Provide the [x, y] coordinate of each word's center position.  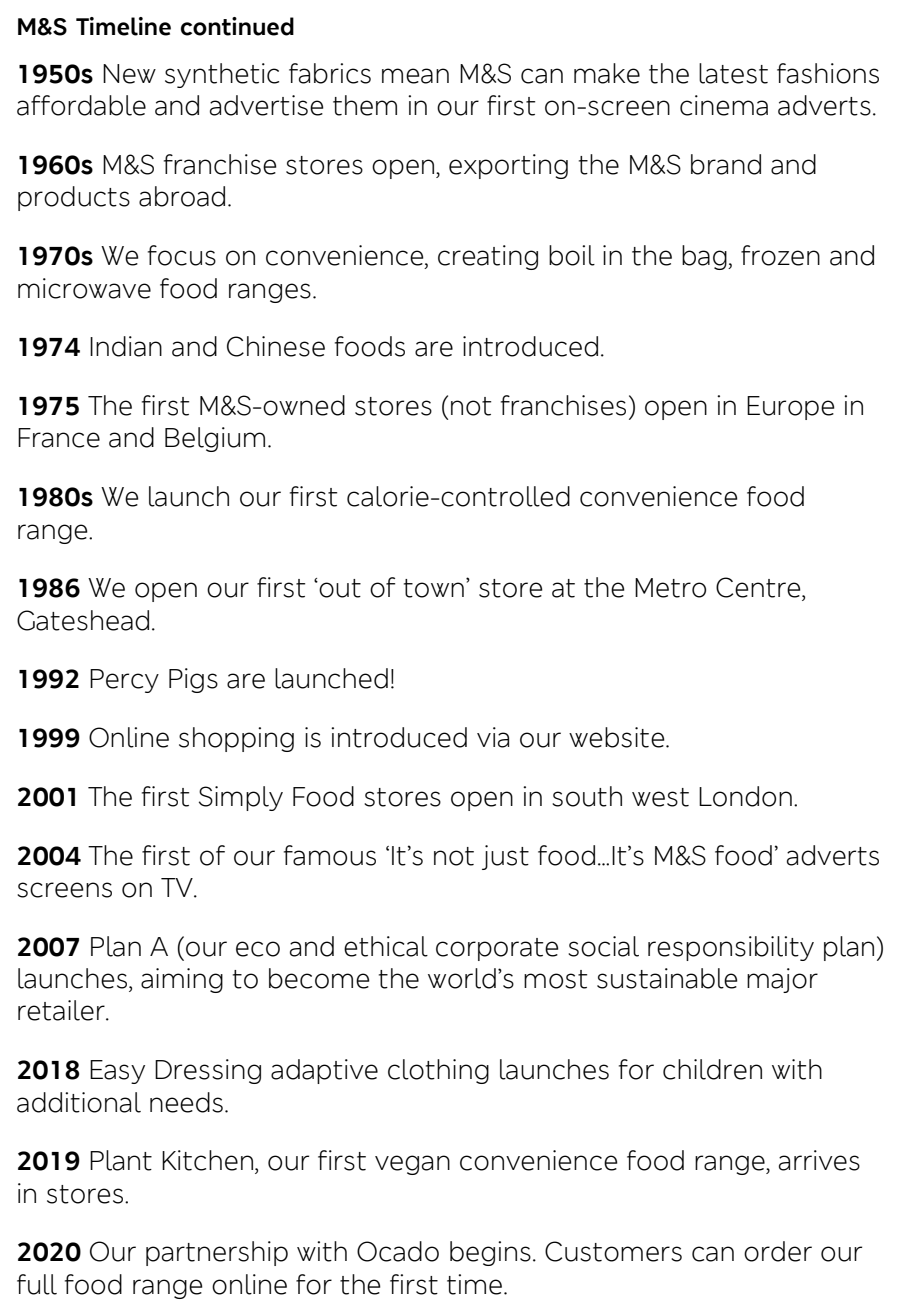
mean [415, 76]
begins [490, 1253]
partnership [217, 1253]
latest [733, 73]
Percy [124, 681]
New [129, 74]
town [434, 588]
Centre [759, 587]
